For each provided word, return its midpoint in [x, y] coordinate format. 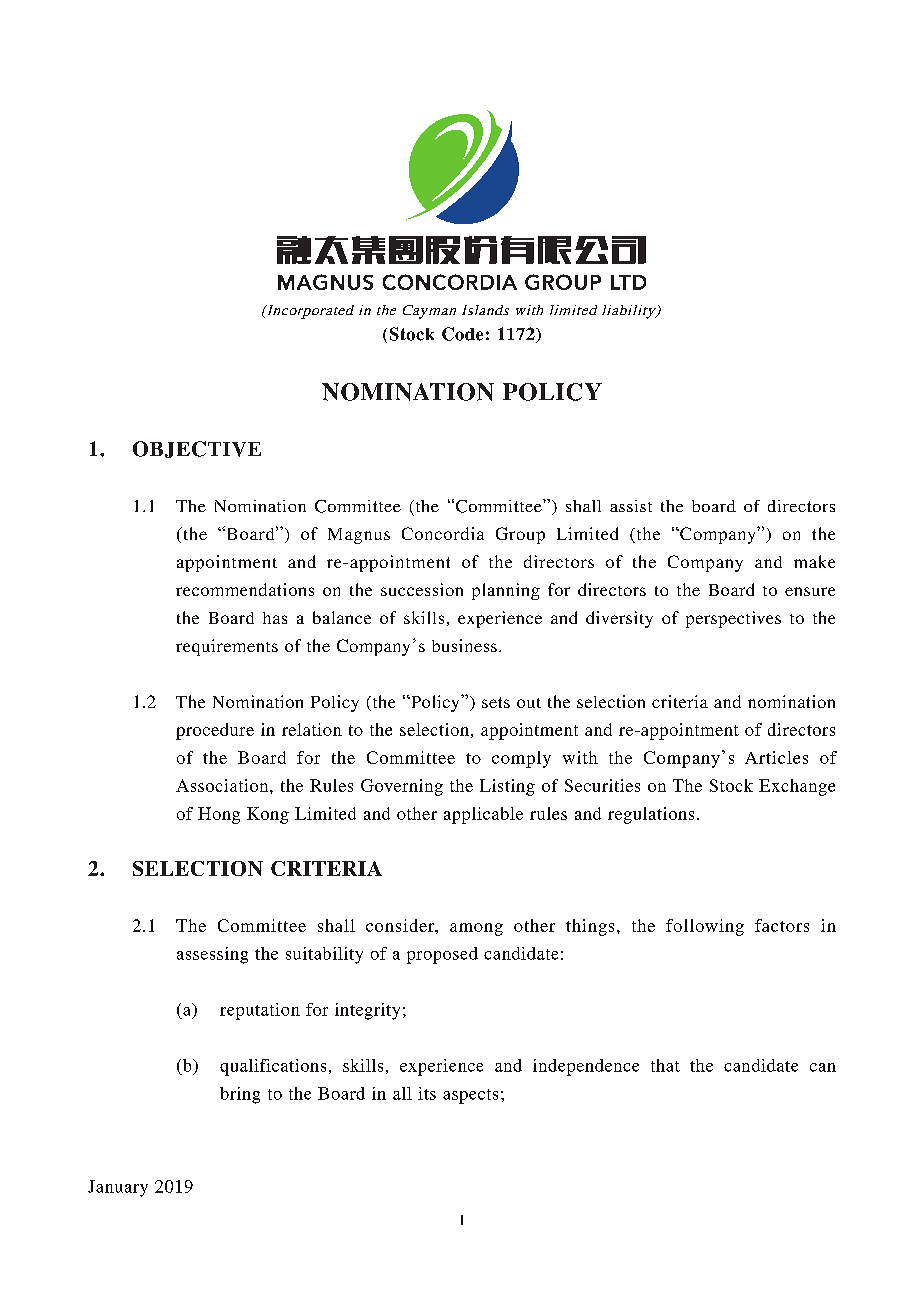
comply [521, 759]
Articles [776, 757]
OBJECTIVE [197, 449]
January [118, 1188]
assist [631, 506]
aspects [470, 1096]
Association [223, 785]
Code [462, 334]
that [665, 1065]
